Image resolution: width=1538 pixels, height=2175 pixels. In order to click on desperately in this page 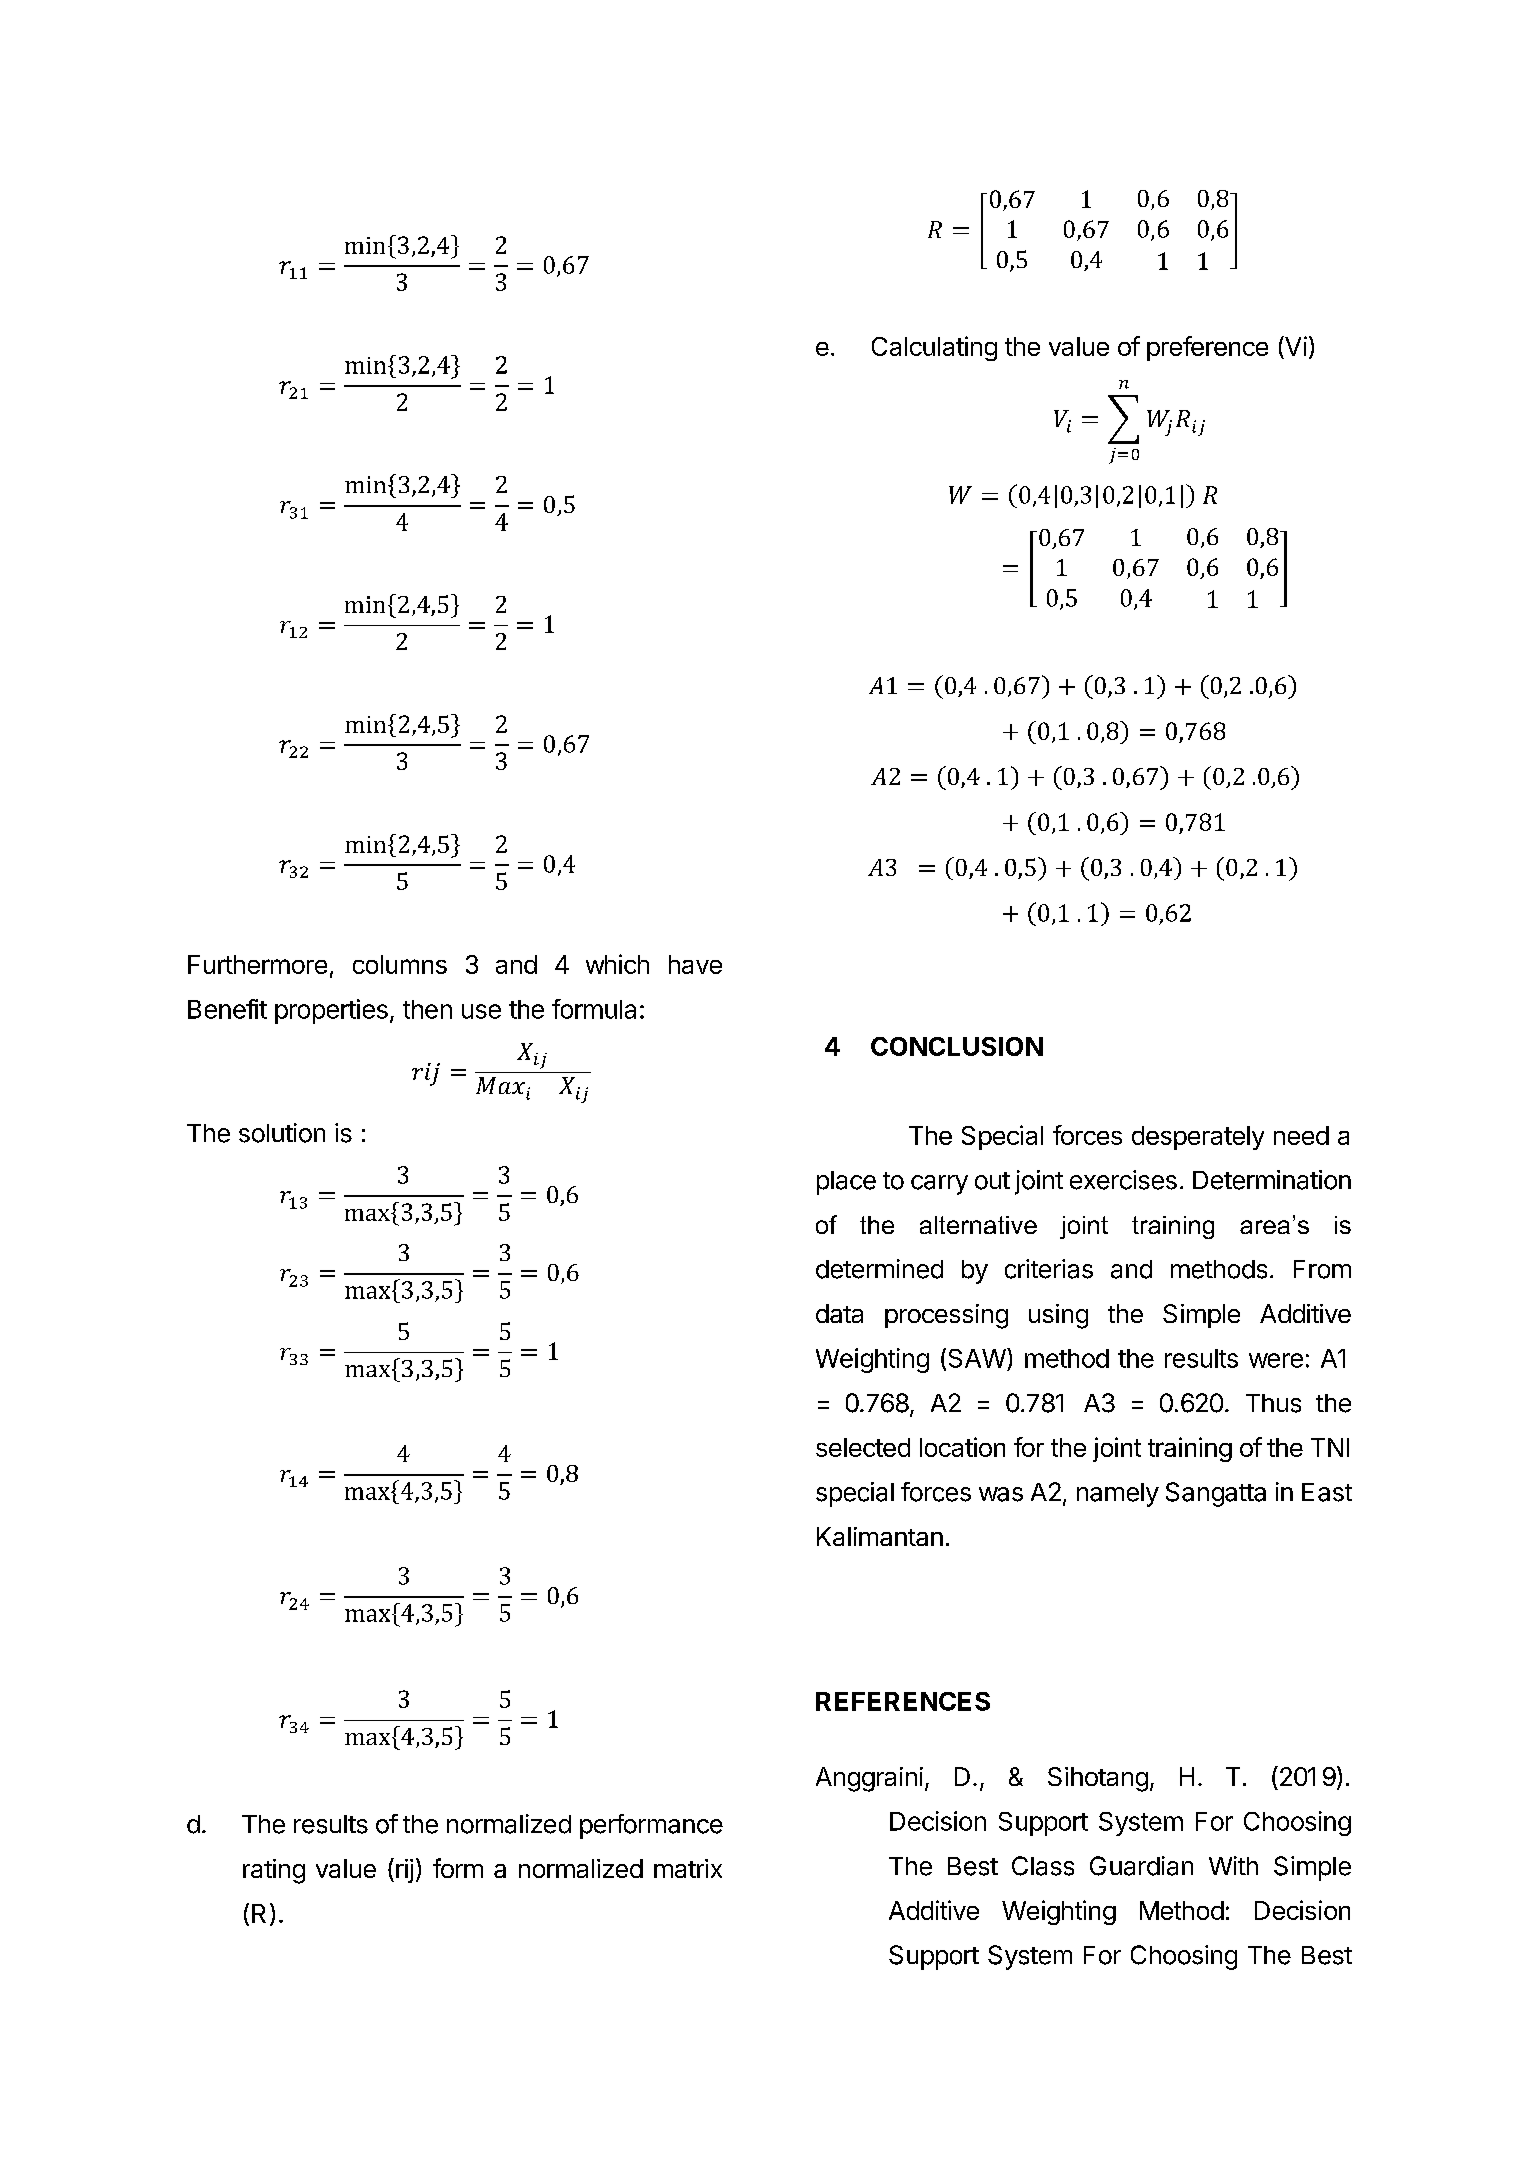, I will do `click(1198, 1138)`.
